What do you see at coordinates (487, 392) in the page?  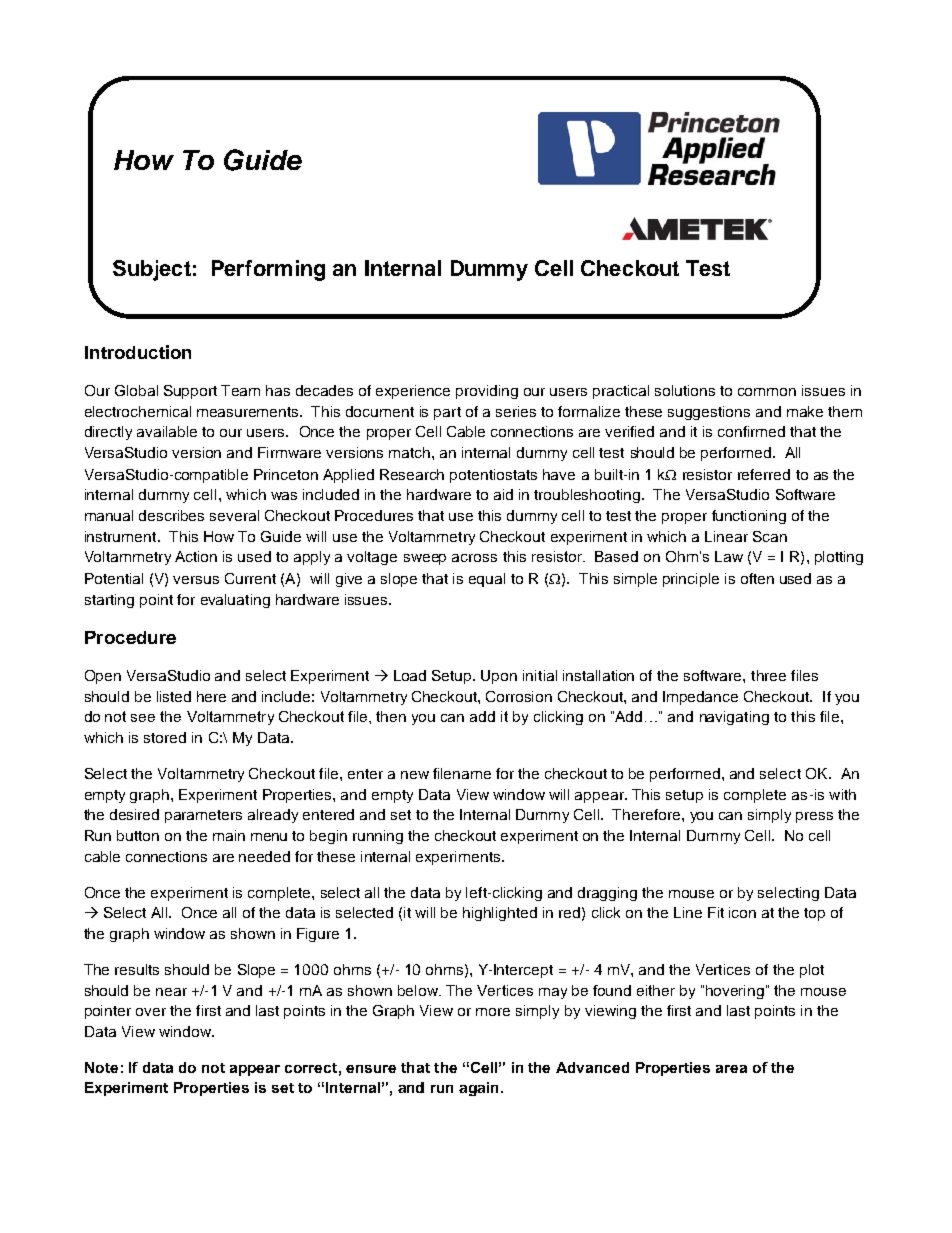 I see `providing` at bounding box center [487, 392].
